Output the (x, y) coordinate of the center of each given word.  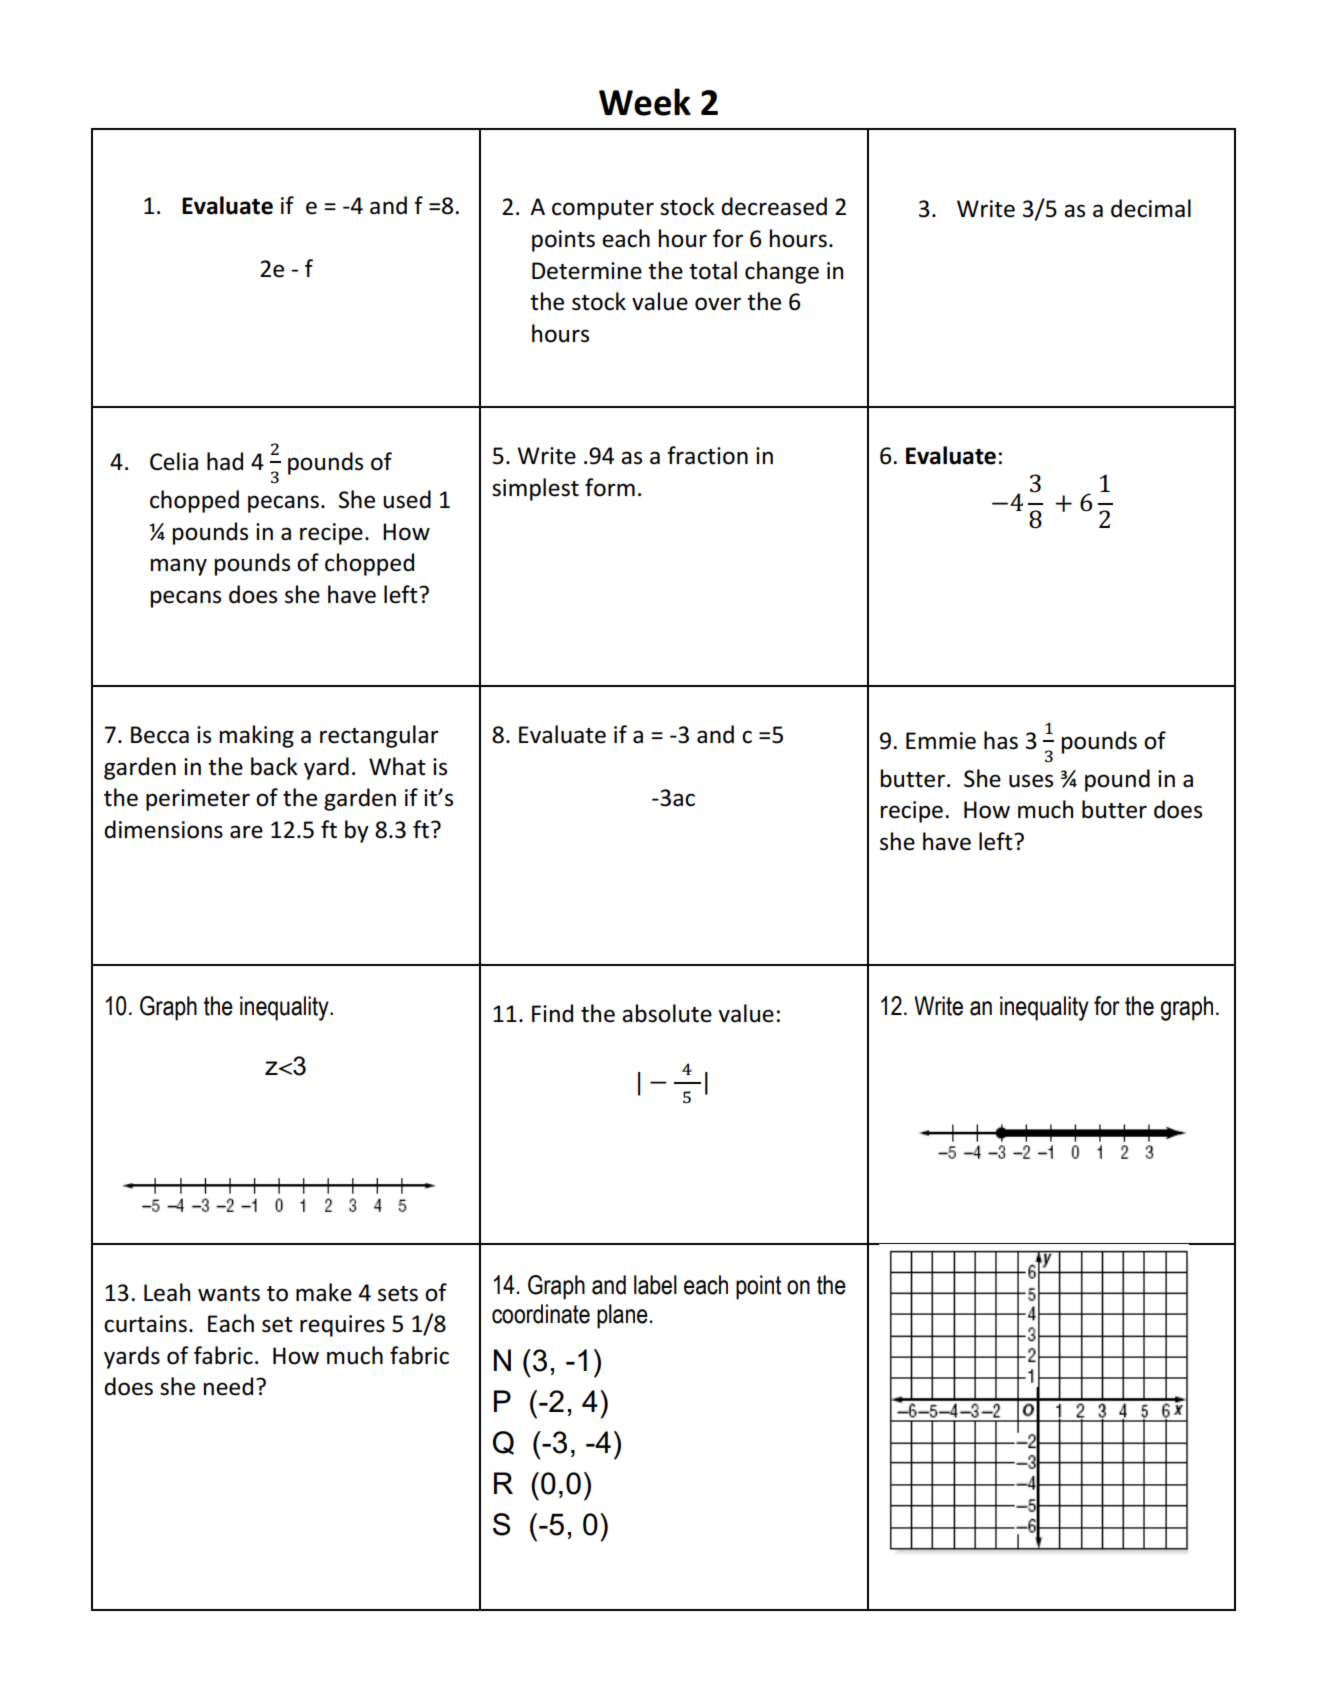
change (782, 272)
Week (645, 102)
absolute (667, 1013)
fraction (707, 455)
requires (342, 1326)
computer (603, 210)
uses (1031, 781)
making (256, 736)
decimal (1151, 208)
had (225, 461)
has (1001, 740)
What (397, 766)
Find (552, 1013)
